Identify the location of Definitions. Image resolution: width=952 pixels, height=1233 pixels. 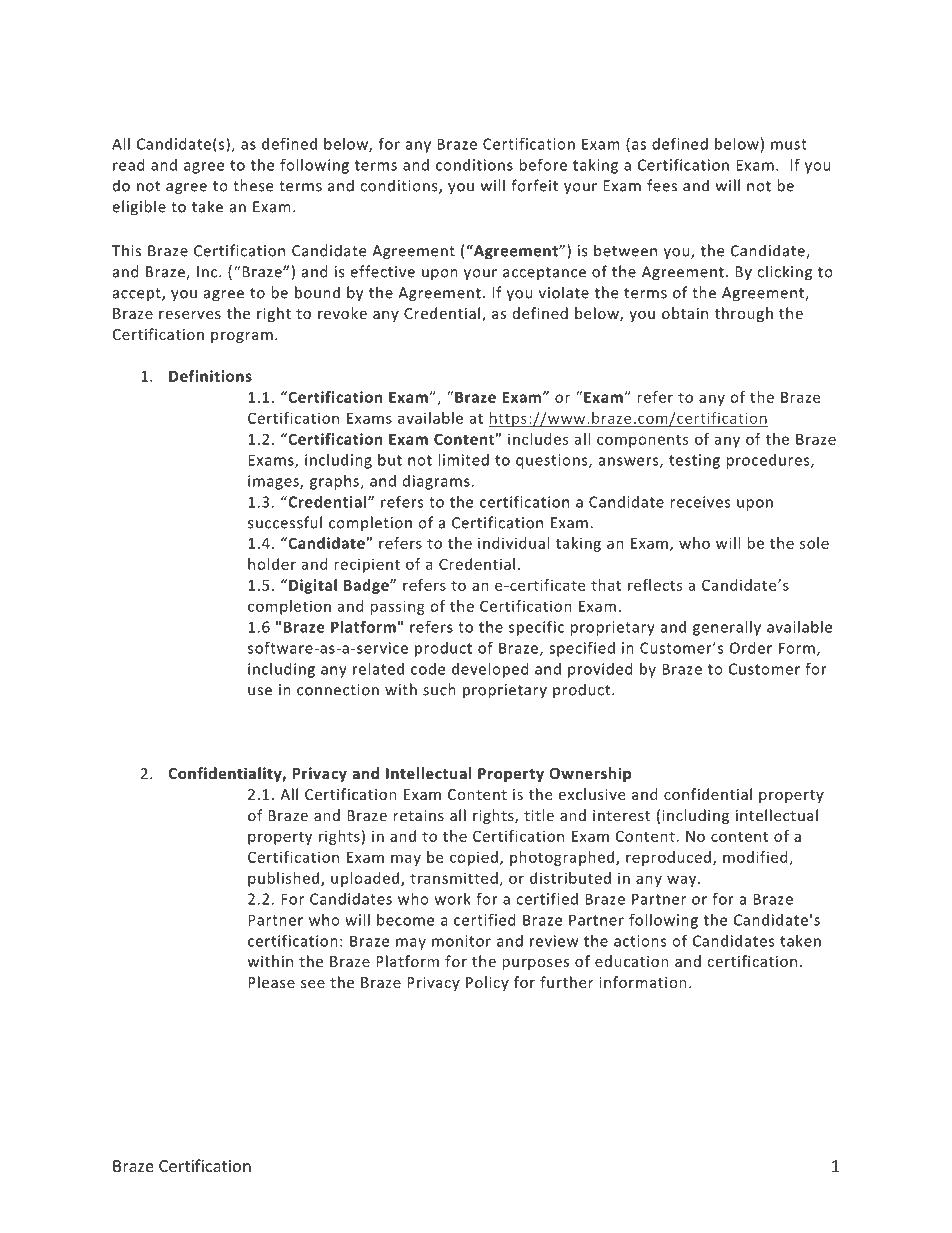
(210, 376).
